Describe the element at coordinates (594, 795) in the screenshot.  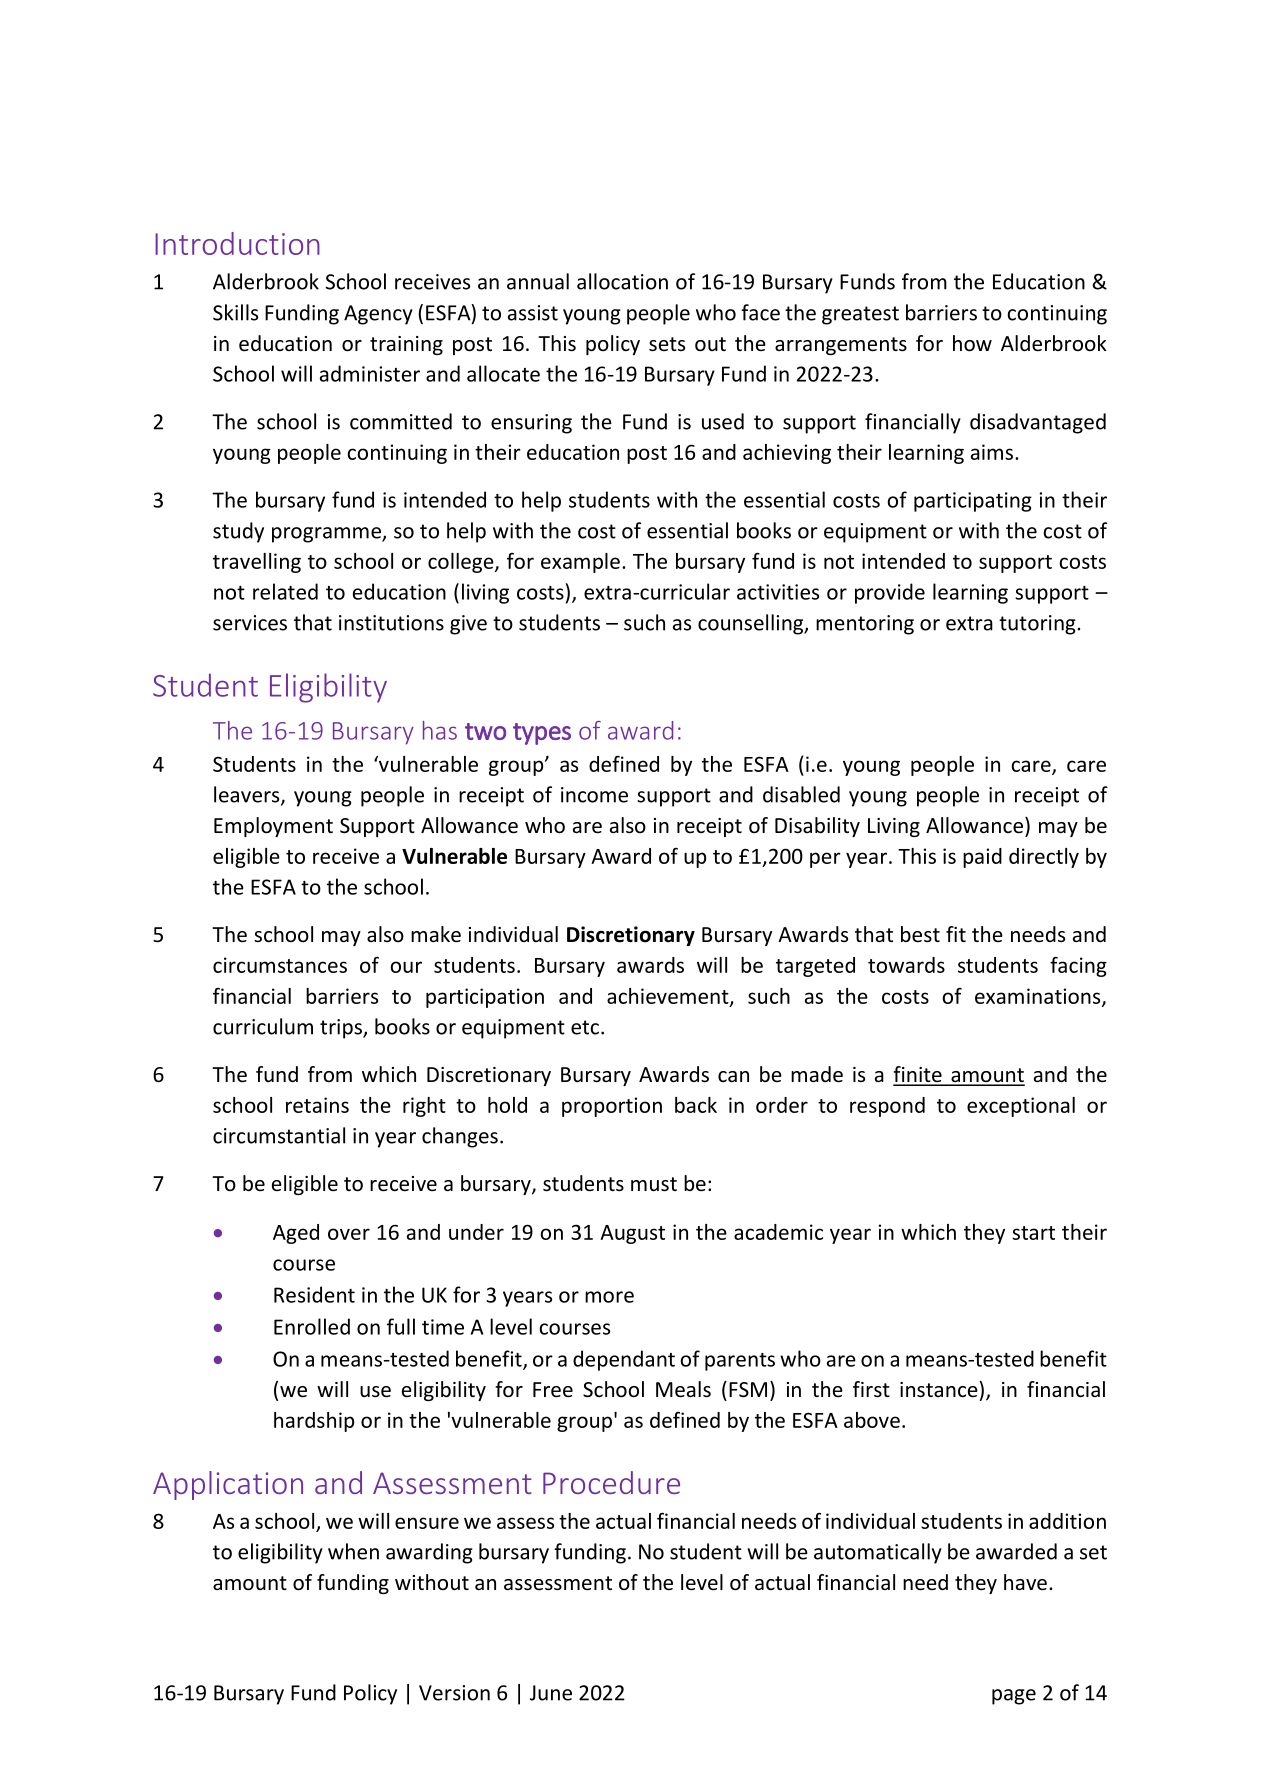
I see `income` at that location.
